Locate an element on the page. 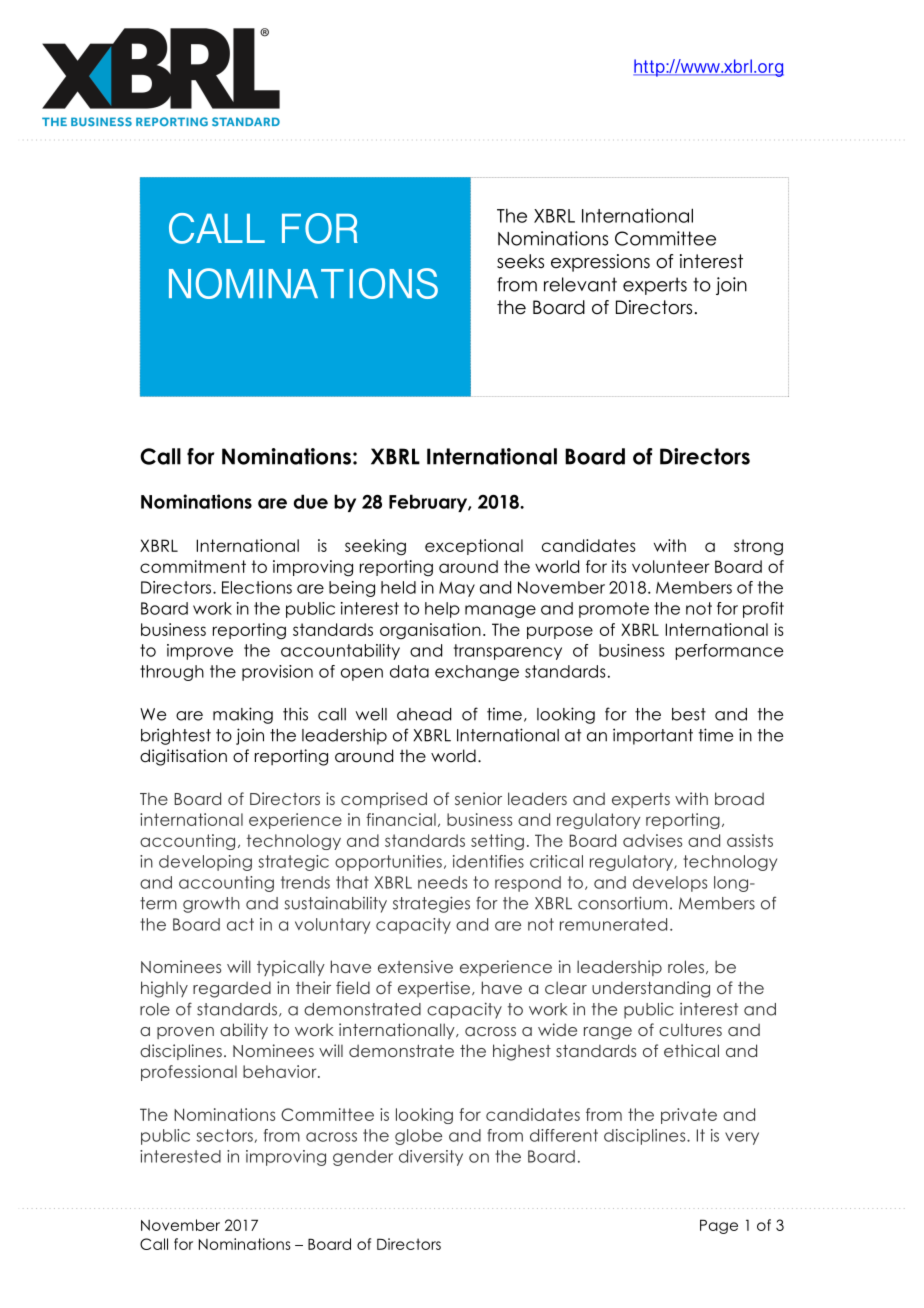 The height and width of the page is (1308, 924). due is located at coordinates (311, 501).
